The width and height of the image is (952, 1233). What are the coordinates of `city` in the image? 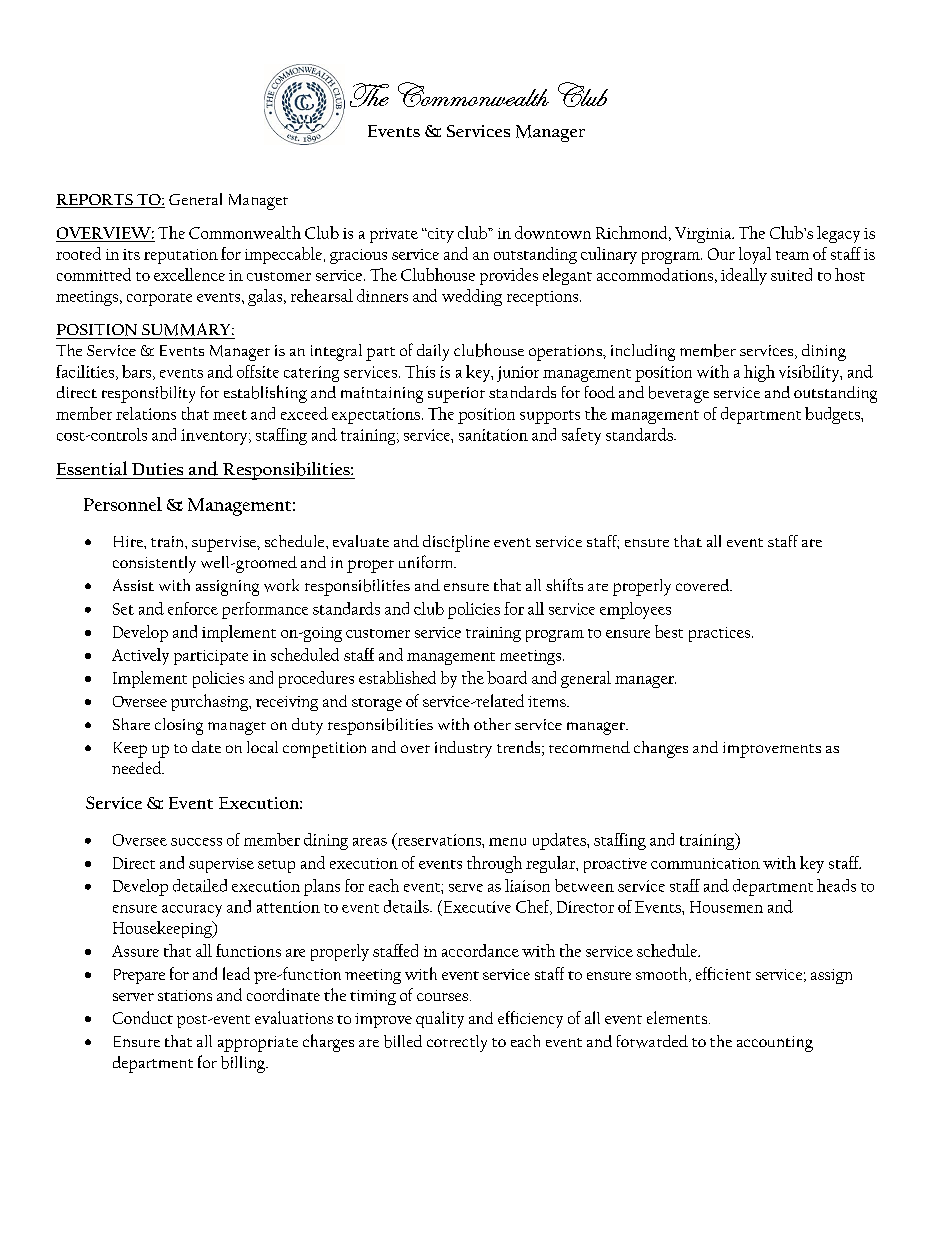 It's located at (439, 235).
